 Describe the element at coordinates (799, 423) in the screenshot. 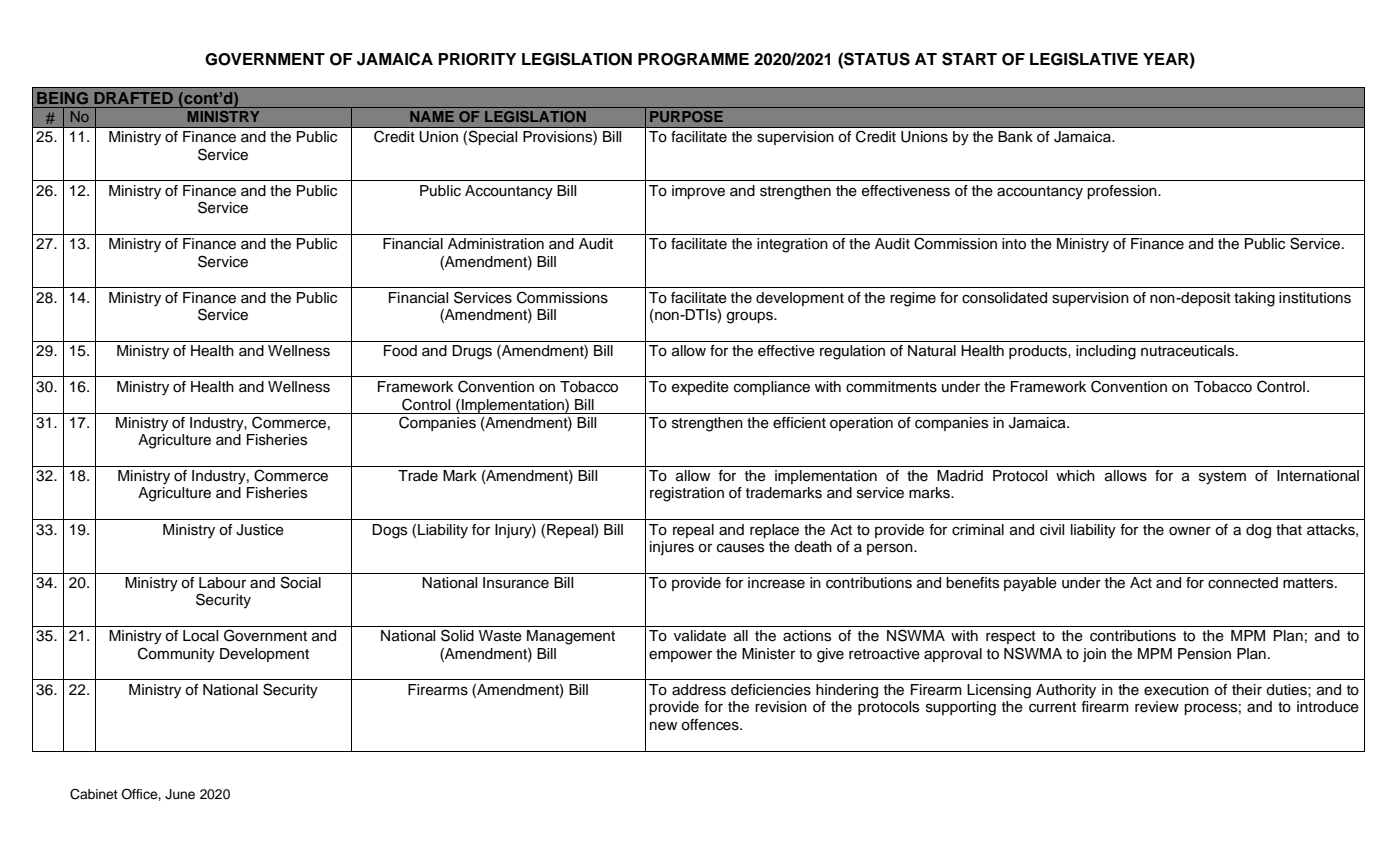

I see `efficient` at that location.
